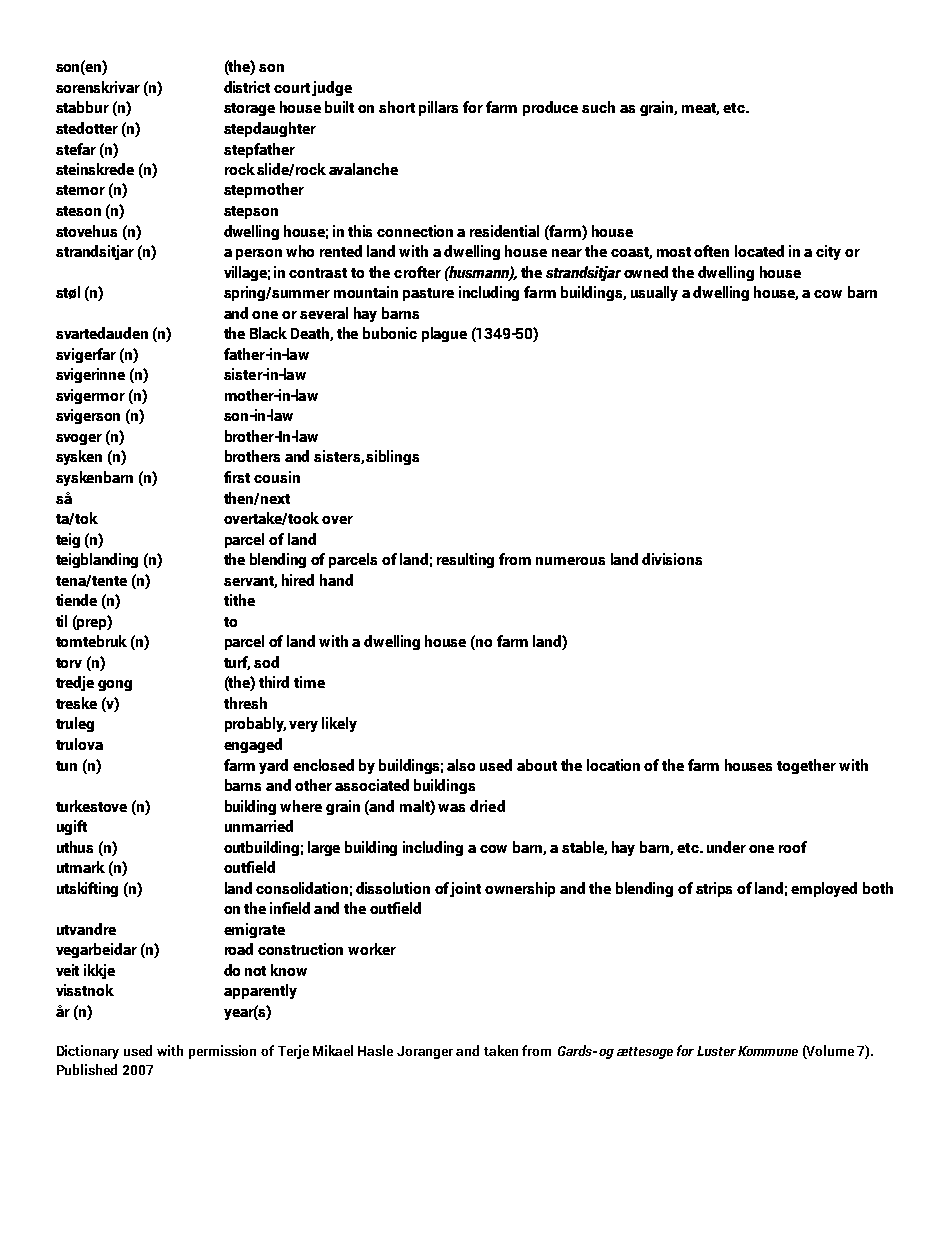 The width and height of the image is (952, 1233). Describe the element at coordinates (249, 109) in the image. I see `storage` at that location.
